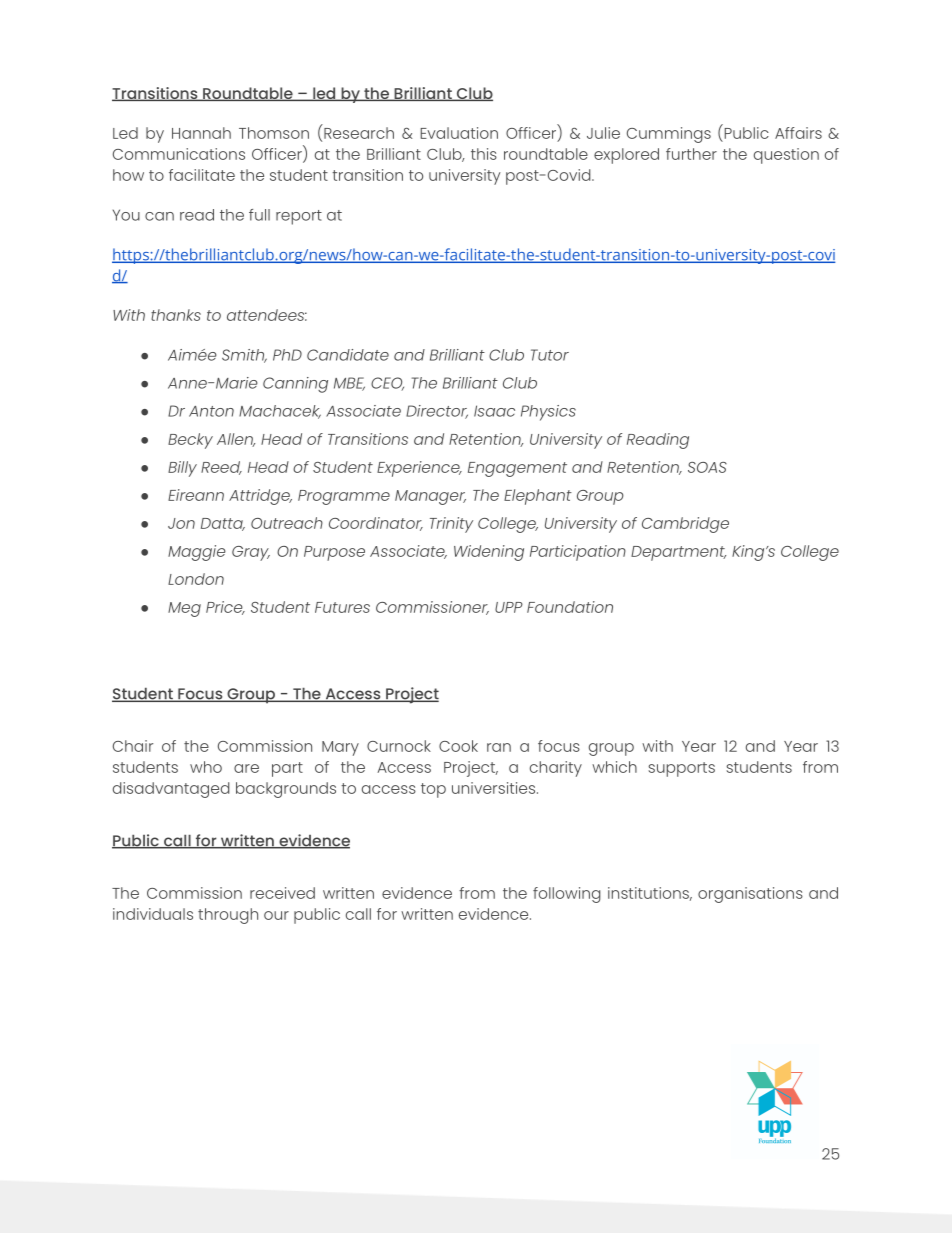  Describe the element at coordinates (548, 413) in the screenshot. I see `Physics` at that location.
